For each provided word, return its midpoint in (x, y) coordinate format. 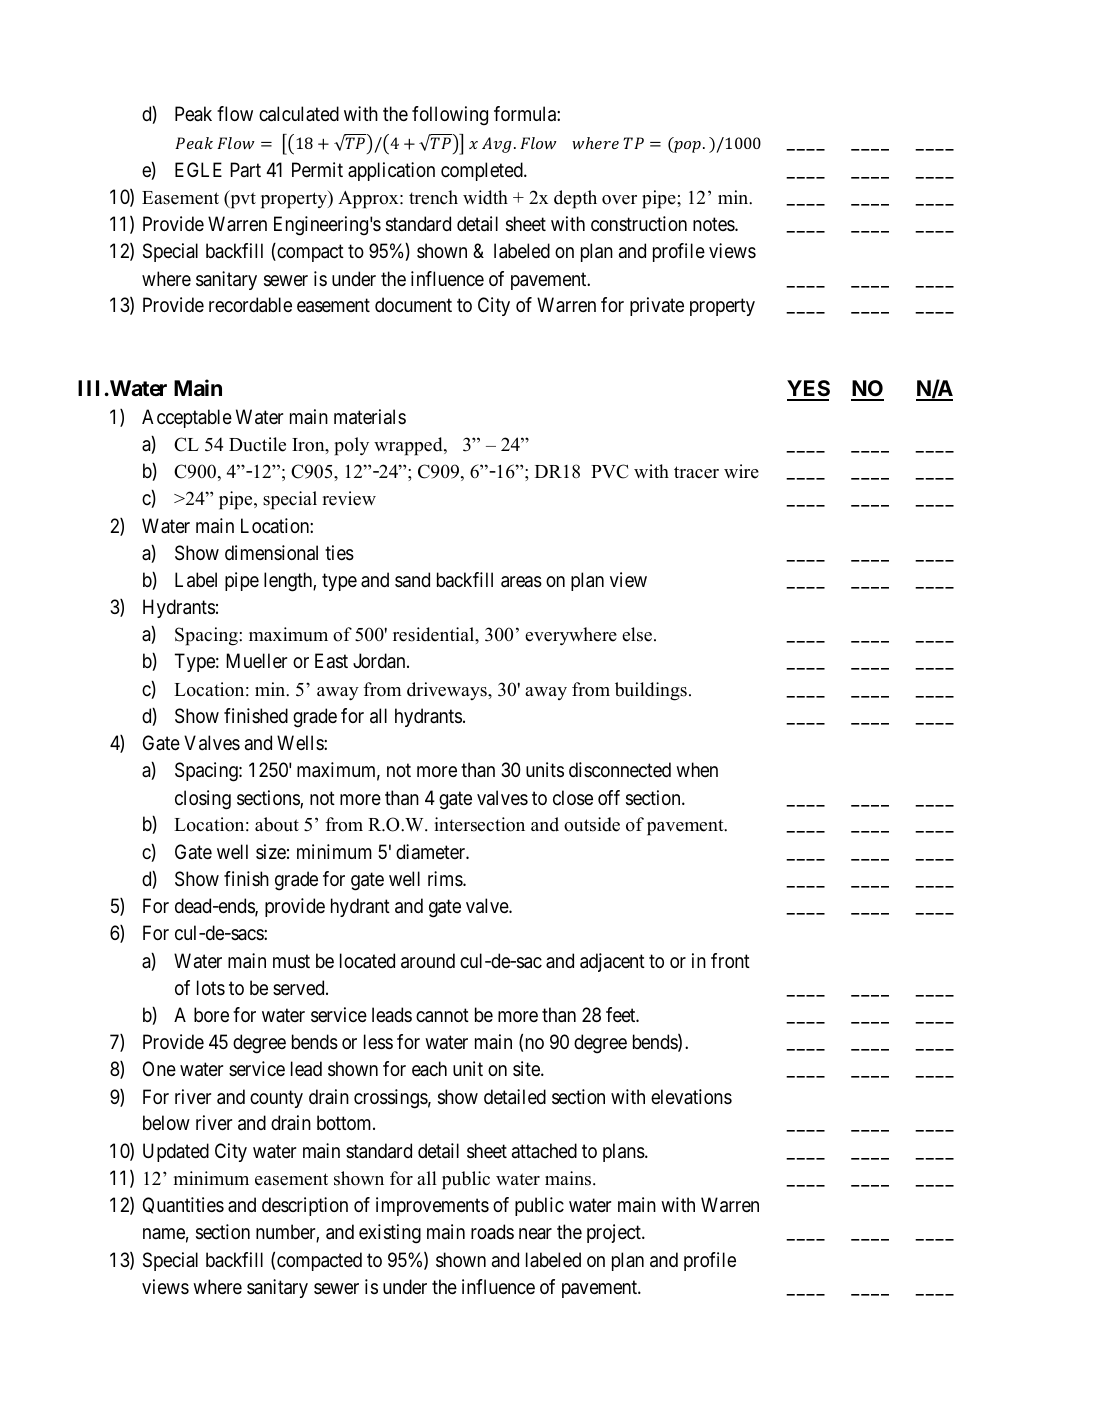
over (619, 200)
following (450, 116)
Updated (176, 1152)
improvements (432, 1206)
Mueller (256, 660)
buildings (651, 691)
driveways (448, 691)
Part (245, 169)
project (615, 1233)
